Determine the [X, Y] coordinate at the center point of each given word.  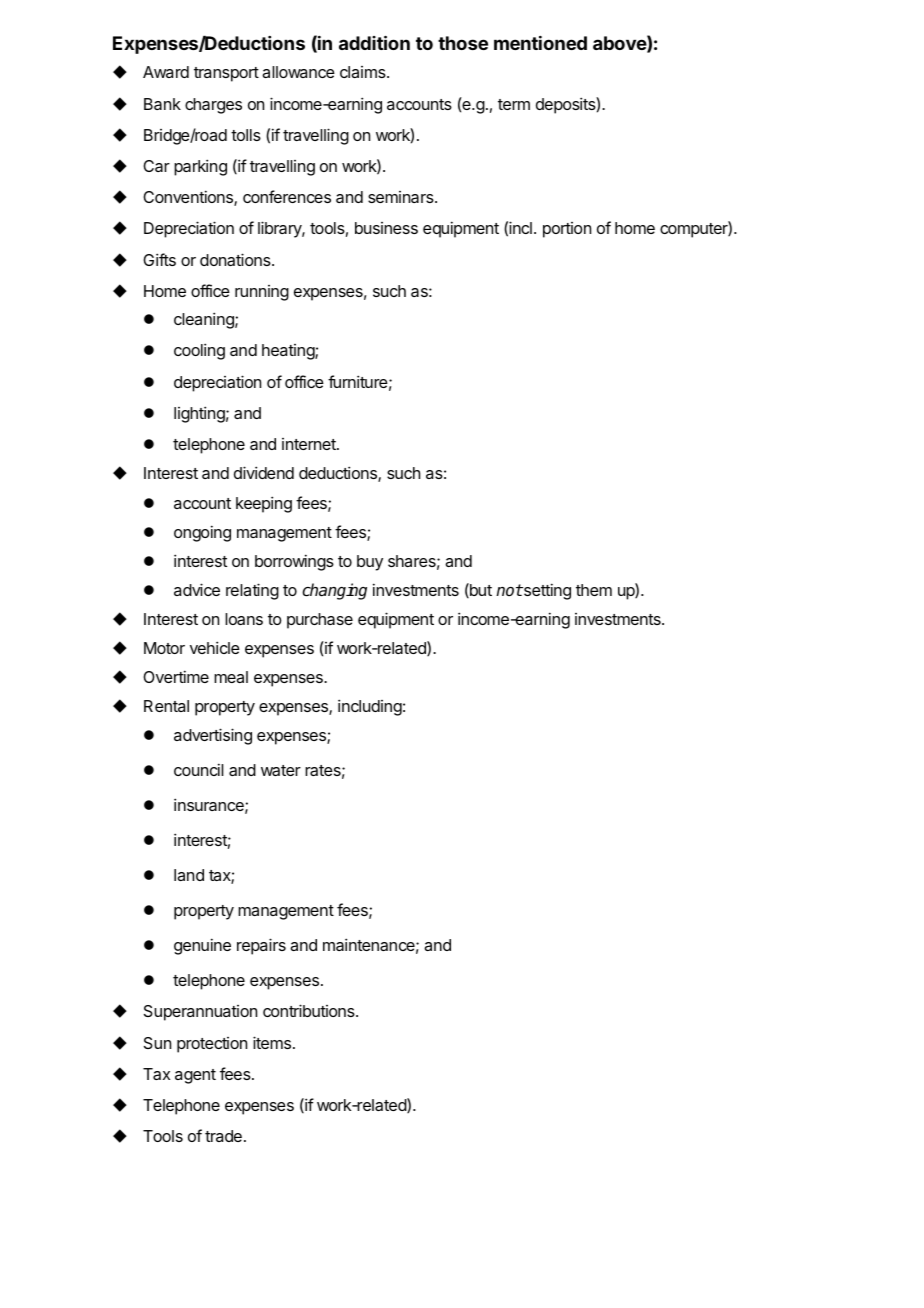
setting [546, 591]
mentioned [540, 43]
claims [364, 72]
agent [195, 1076]
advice [197, 589]
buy [370, 563]
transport [226, 74]
